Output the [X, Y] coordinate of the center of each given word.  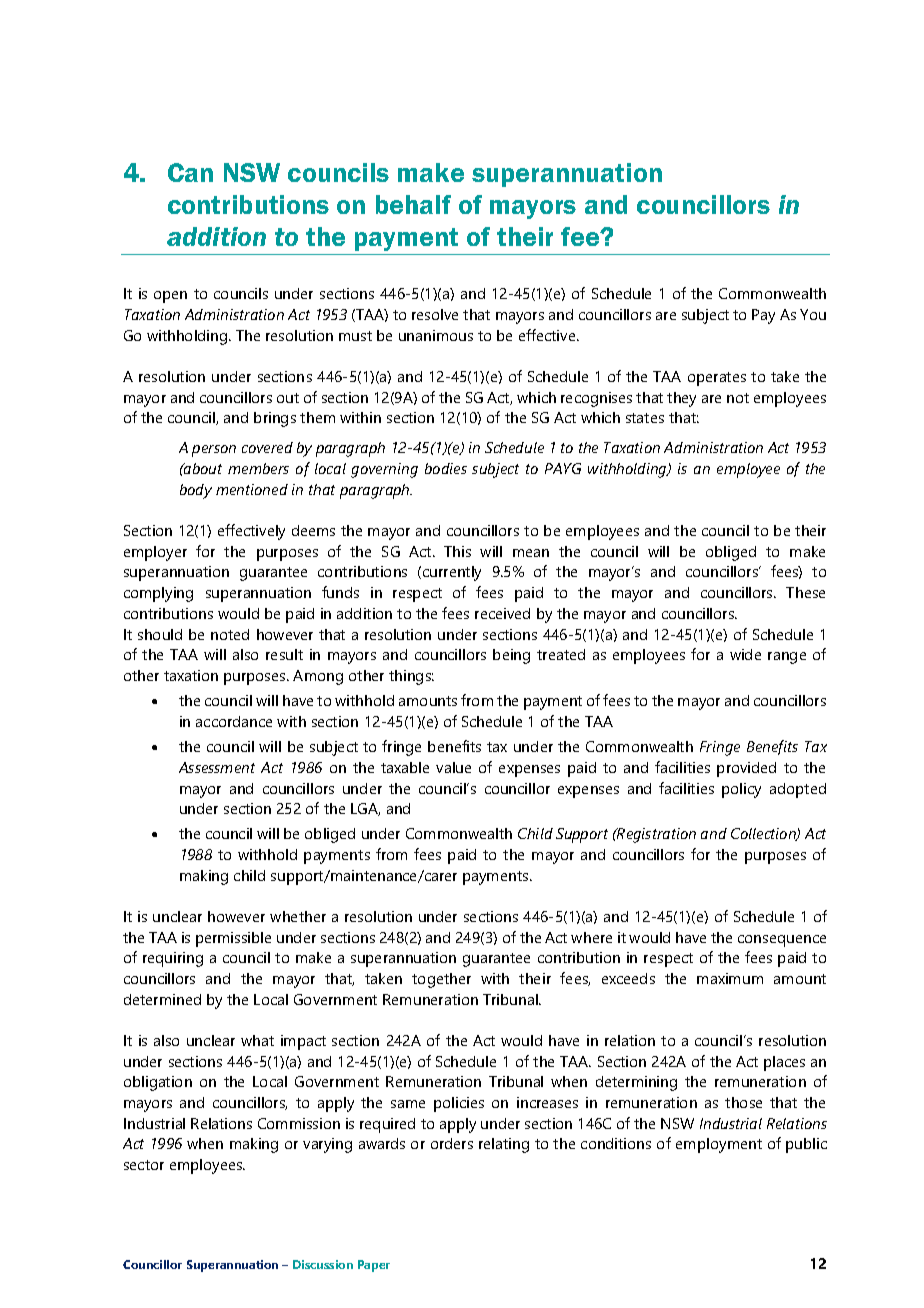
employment [719, 1145]
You [813, 314]
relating [504, 1145]
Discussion [323, 1264]
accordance [234, 721]
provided [746, 769]
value [453, 767]
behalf [413, 204]
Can [190, 172]
